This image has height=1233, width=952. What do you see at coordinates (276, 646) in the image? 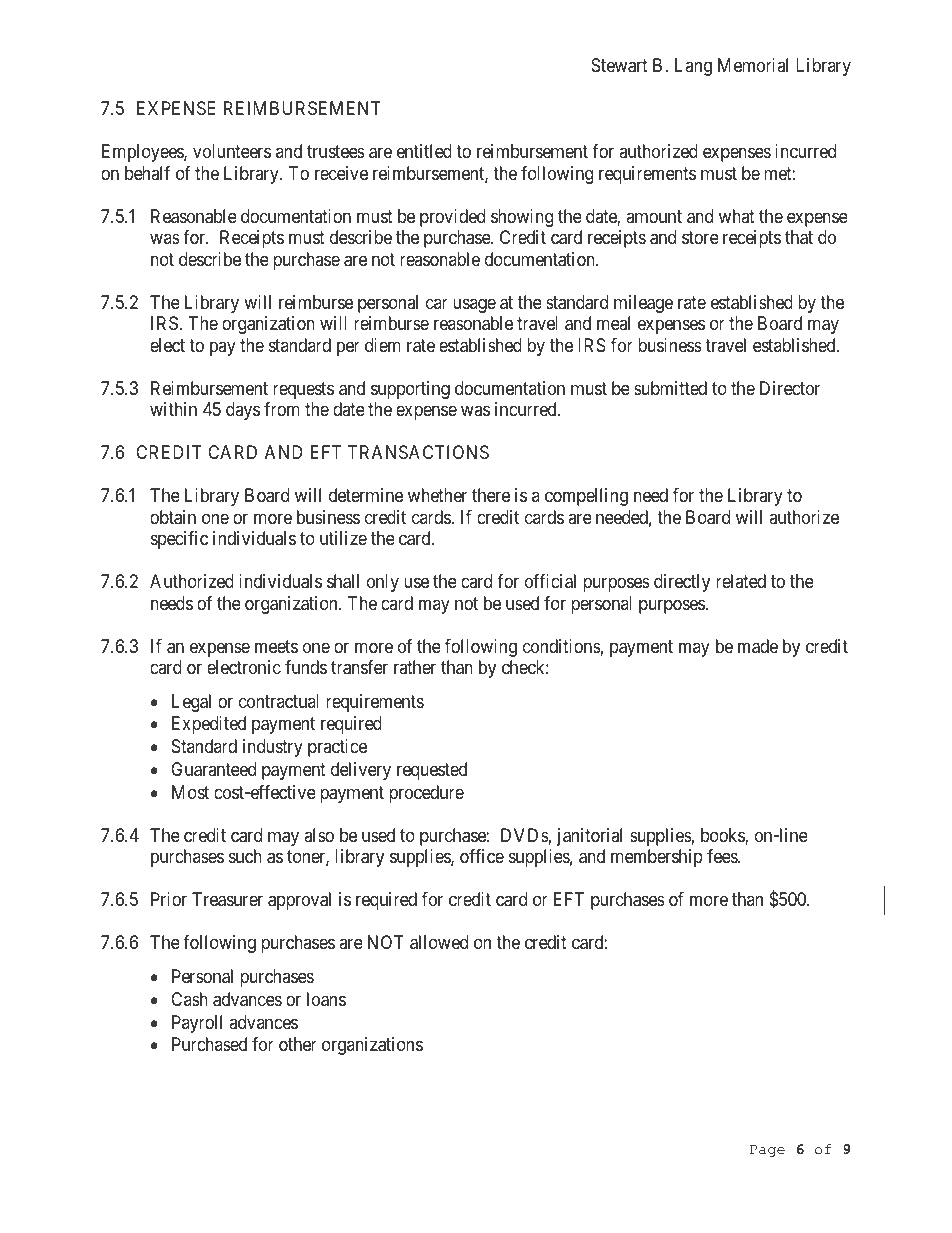
I see `meets` at bounding box center [276, 646].
